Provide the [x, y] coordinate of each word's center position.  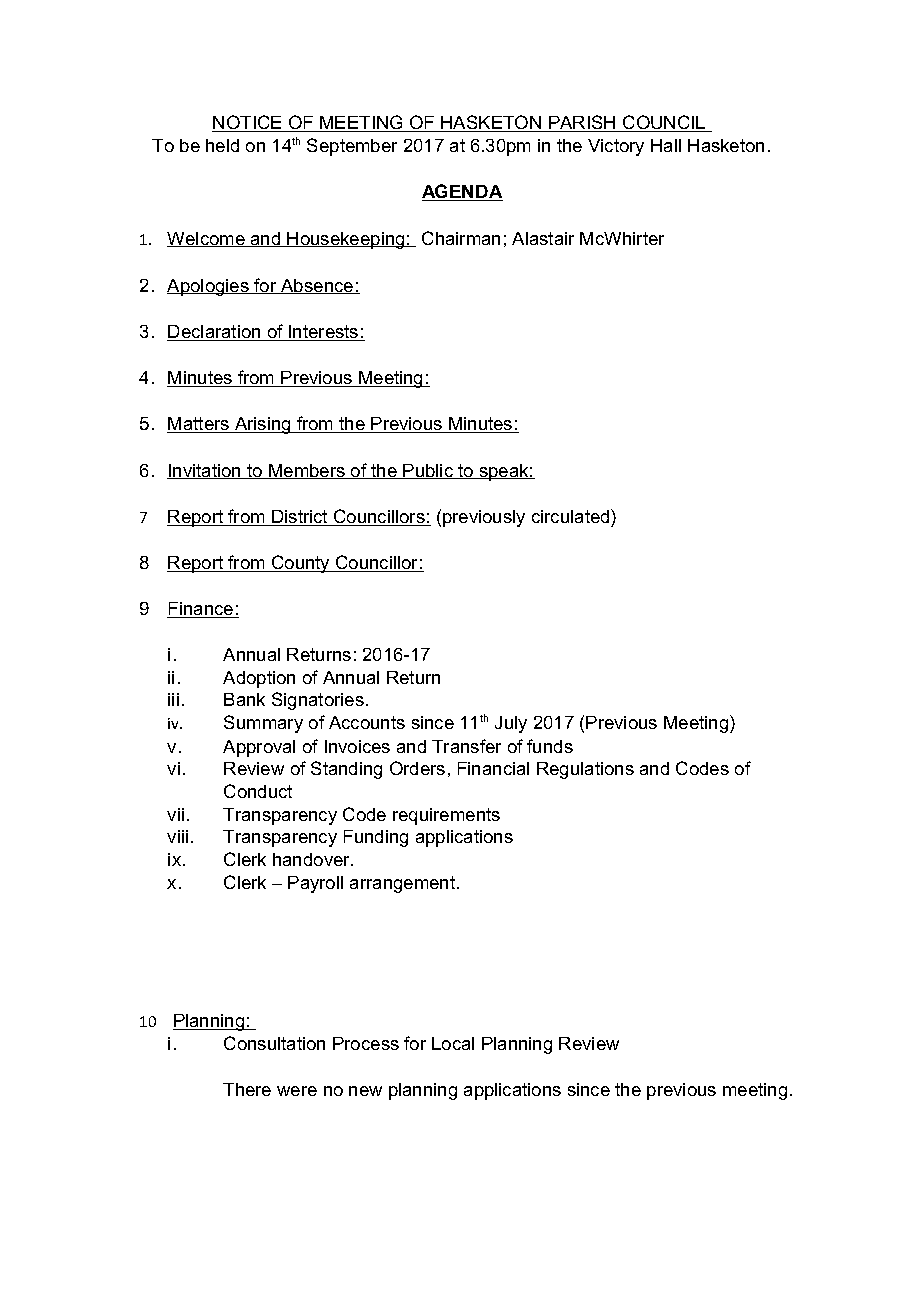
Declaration [215, 333]
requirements [446, 816]
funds [550, 746]
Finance [201, 610]
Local [453, 1043]
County [301, 564]
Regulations [585, 770]
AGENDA [462, 192]
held [222, 145]
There [247, 1089]
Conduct [258, 791]
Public [429, 471]
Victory [616, 147]
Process [366, 1043]
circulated [572, 516]
